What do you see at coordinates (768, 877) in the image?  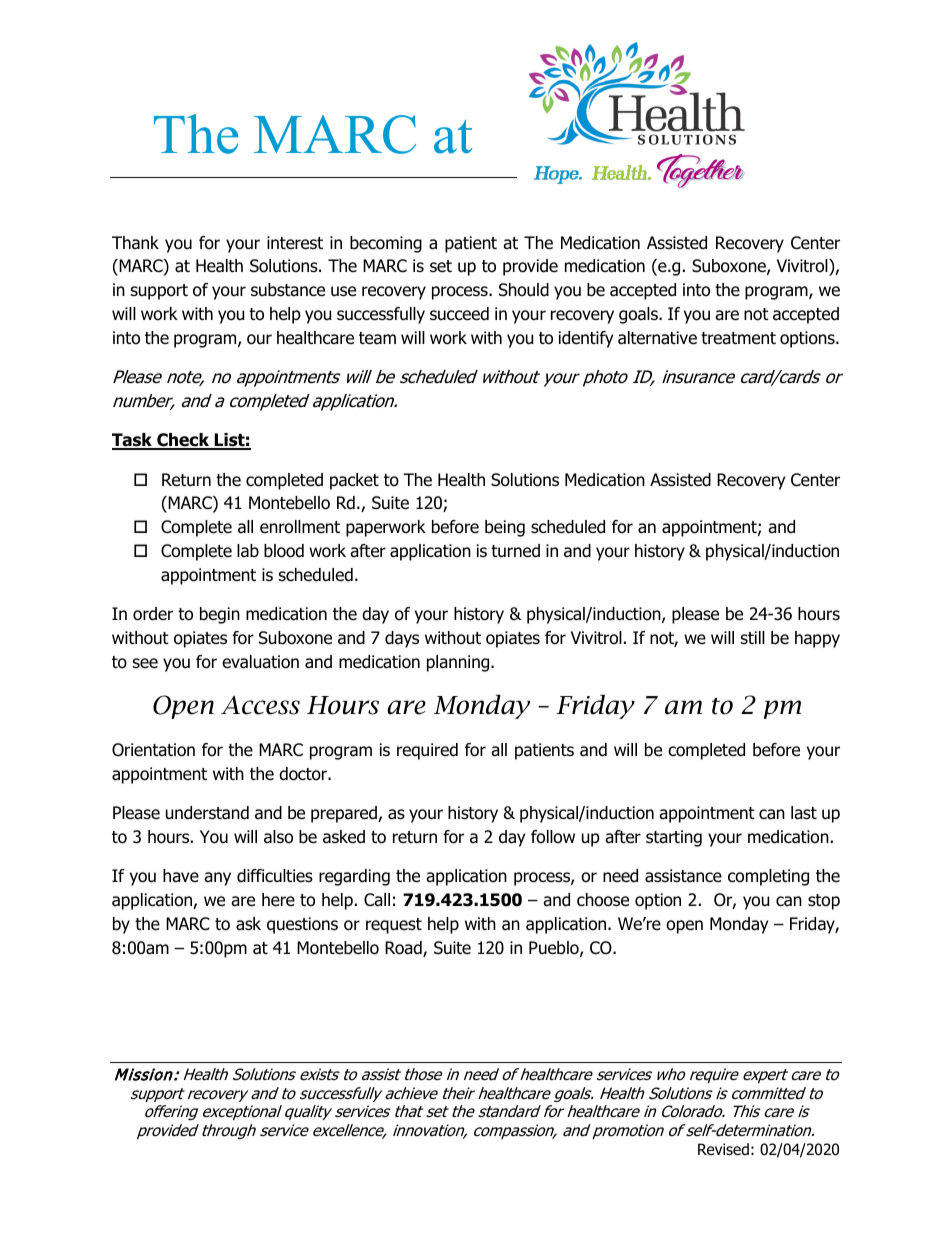 I see `completing` at bounding box center [768, 877].
